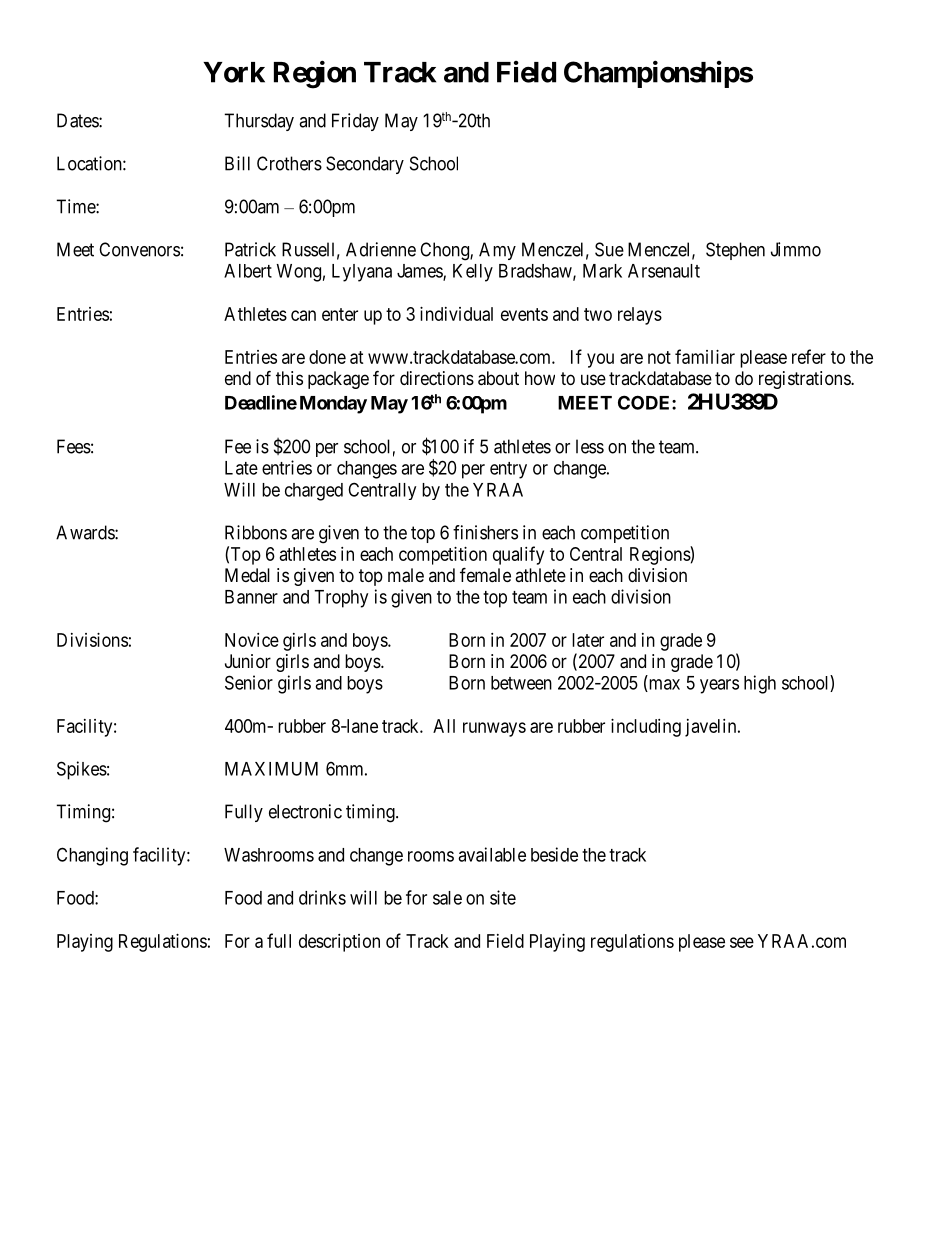 Image resolution: width=952 pixels, height=1233 pixels. I want to click on York, so click(234, 72).
